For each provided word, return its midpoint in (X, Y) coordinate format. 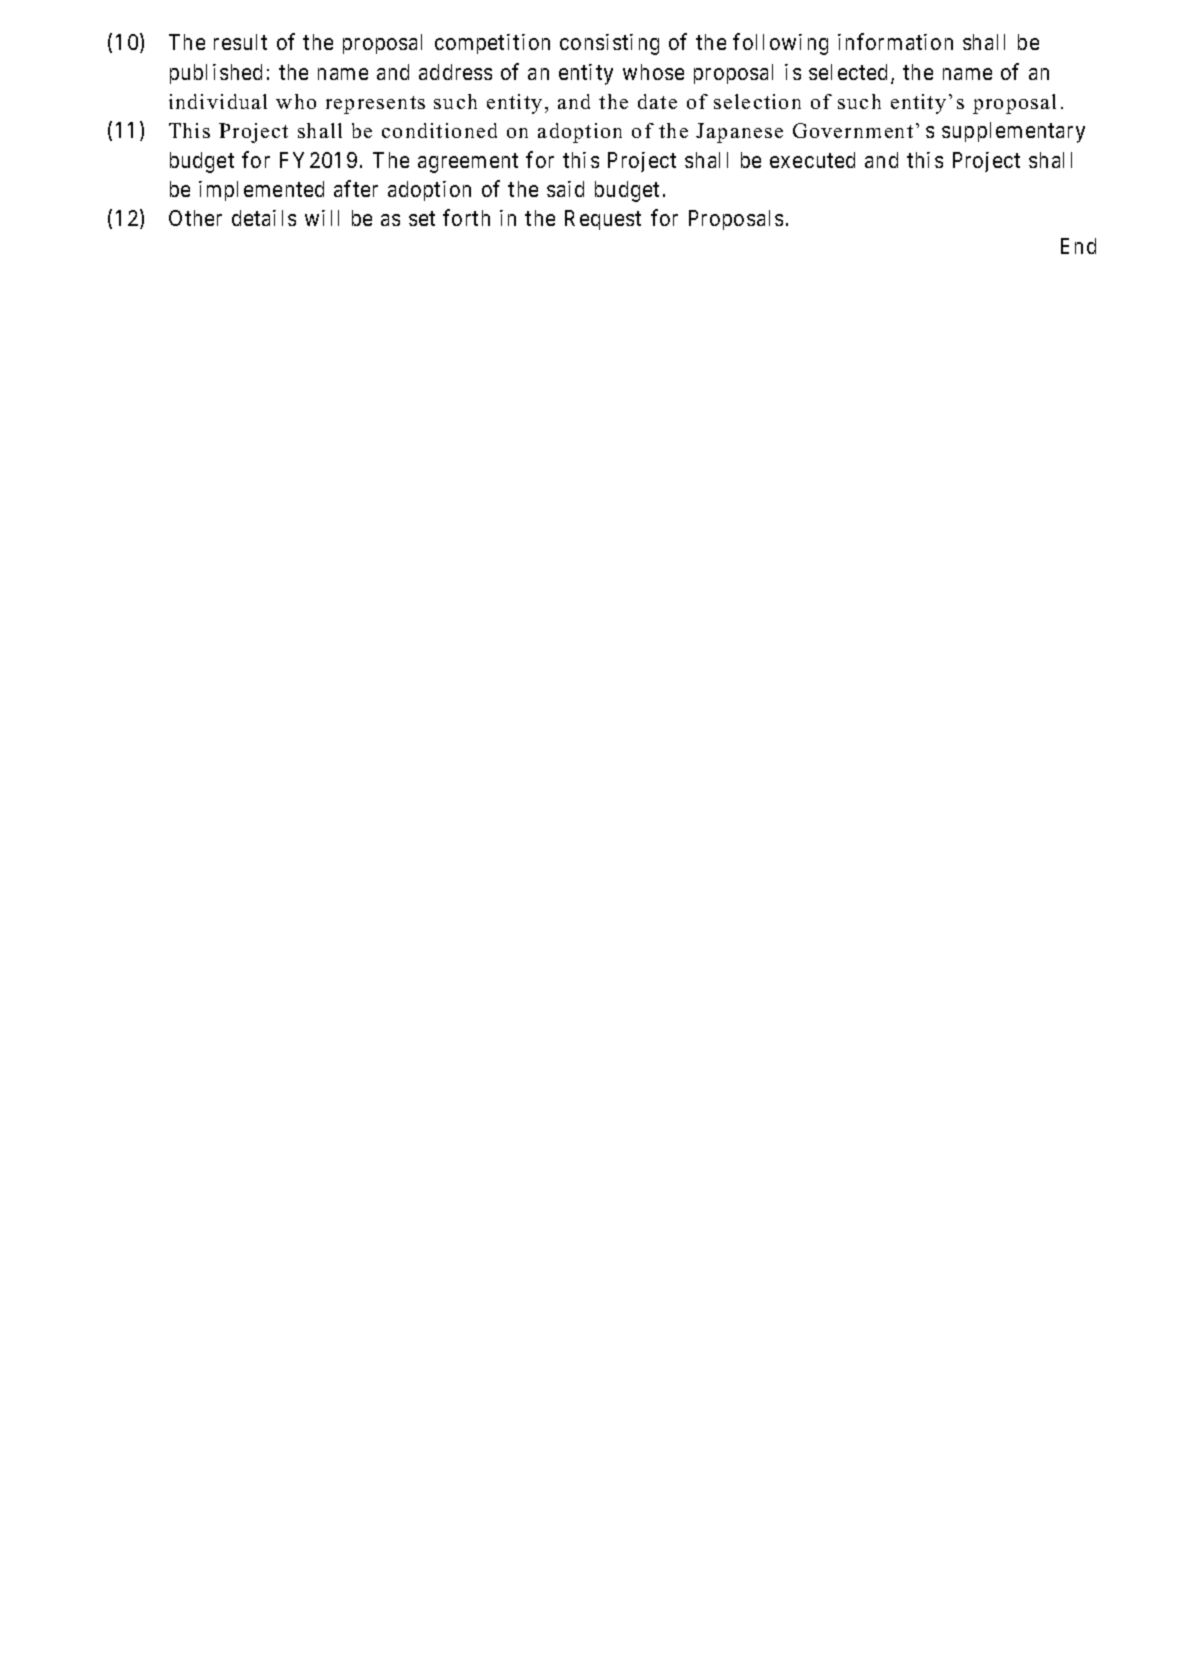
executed (812, 160)
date (657, 101)
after (356, 188)
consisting (609, 44)
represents (375, 105)
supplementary (1013, 132)
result (240, 42)
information (895, 41)
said (565, 189)
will (322, 218)
